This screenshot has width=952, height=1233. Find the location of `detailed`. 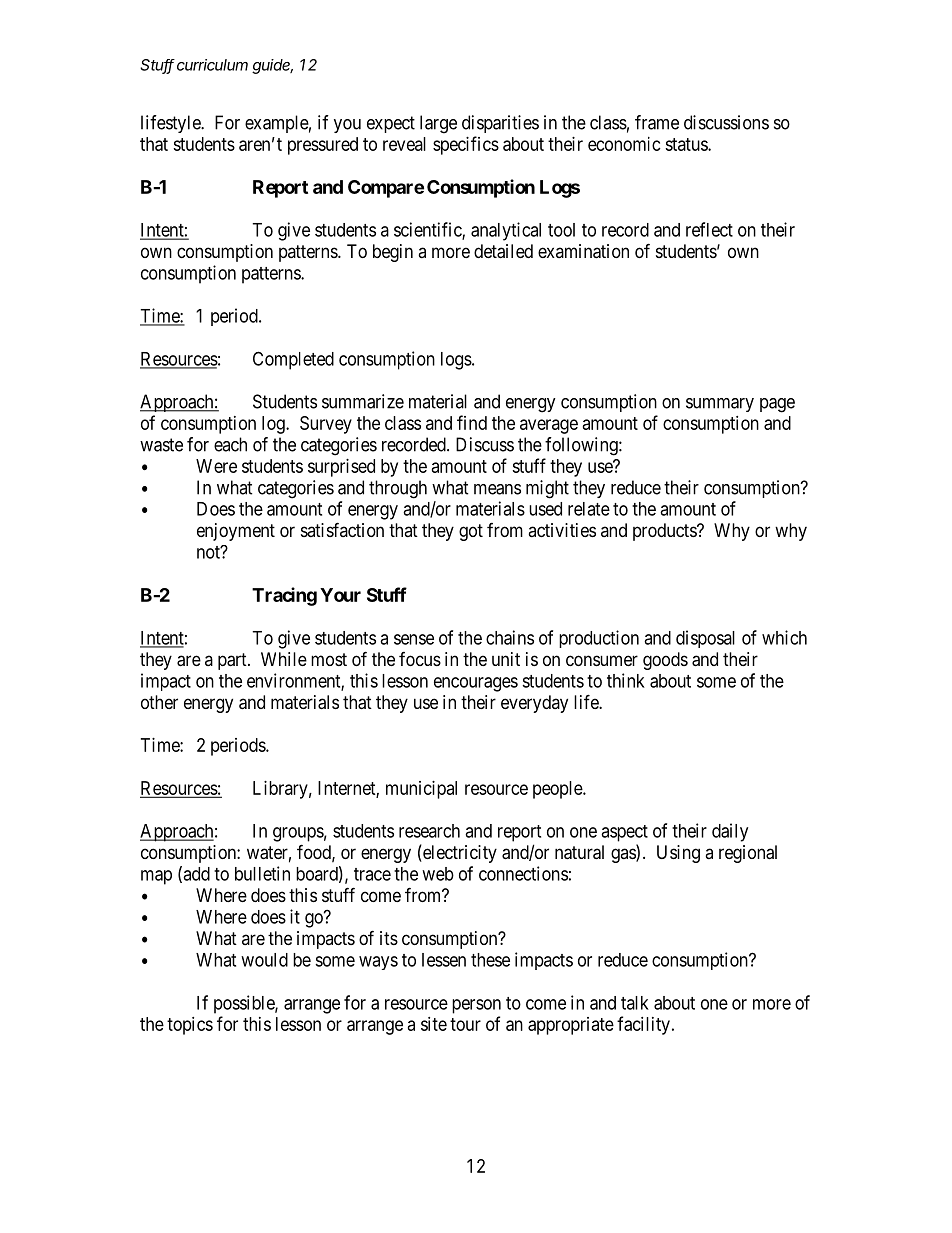

detailed is located at coordinates (503, 251).
